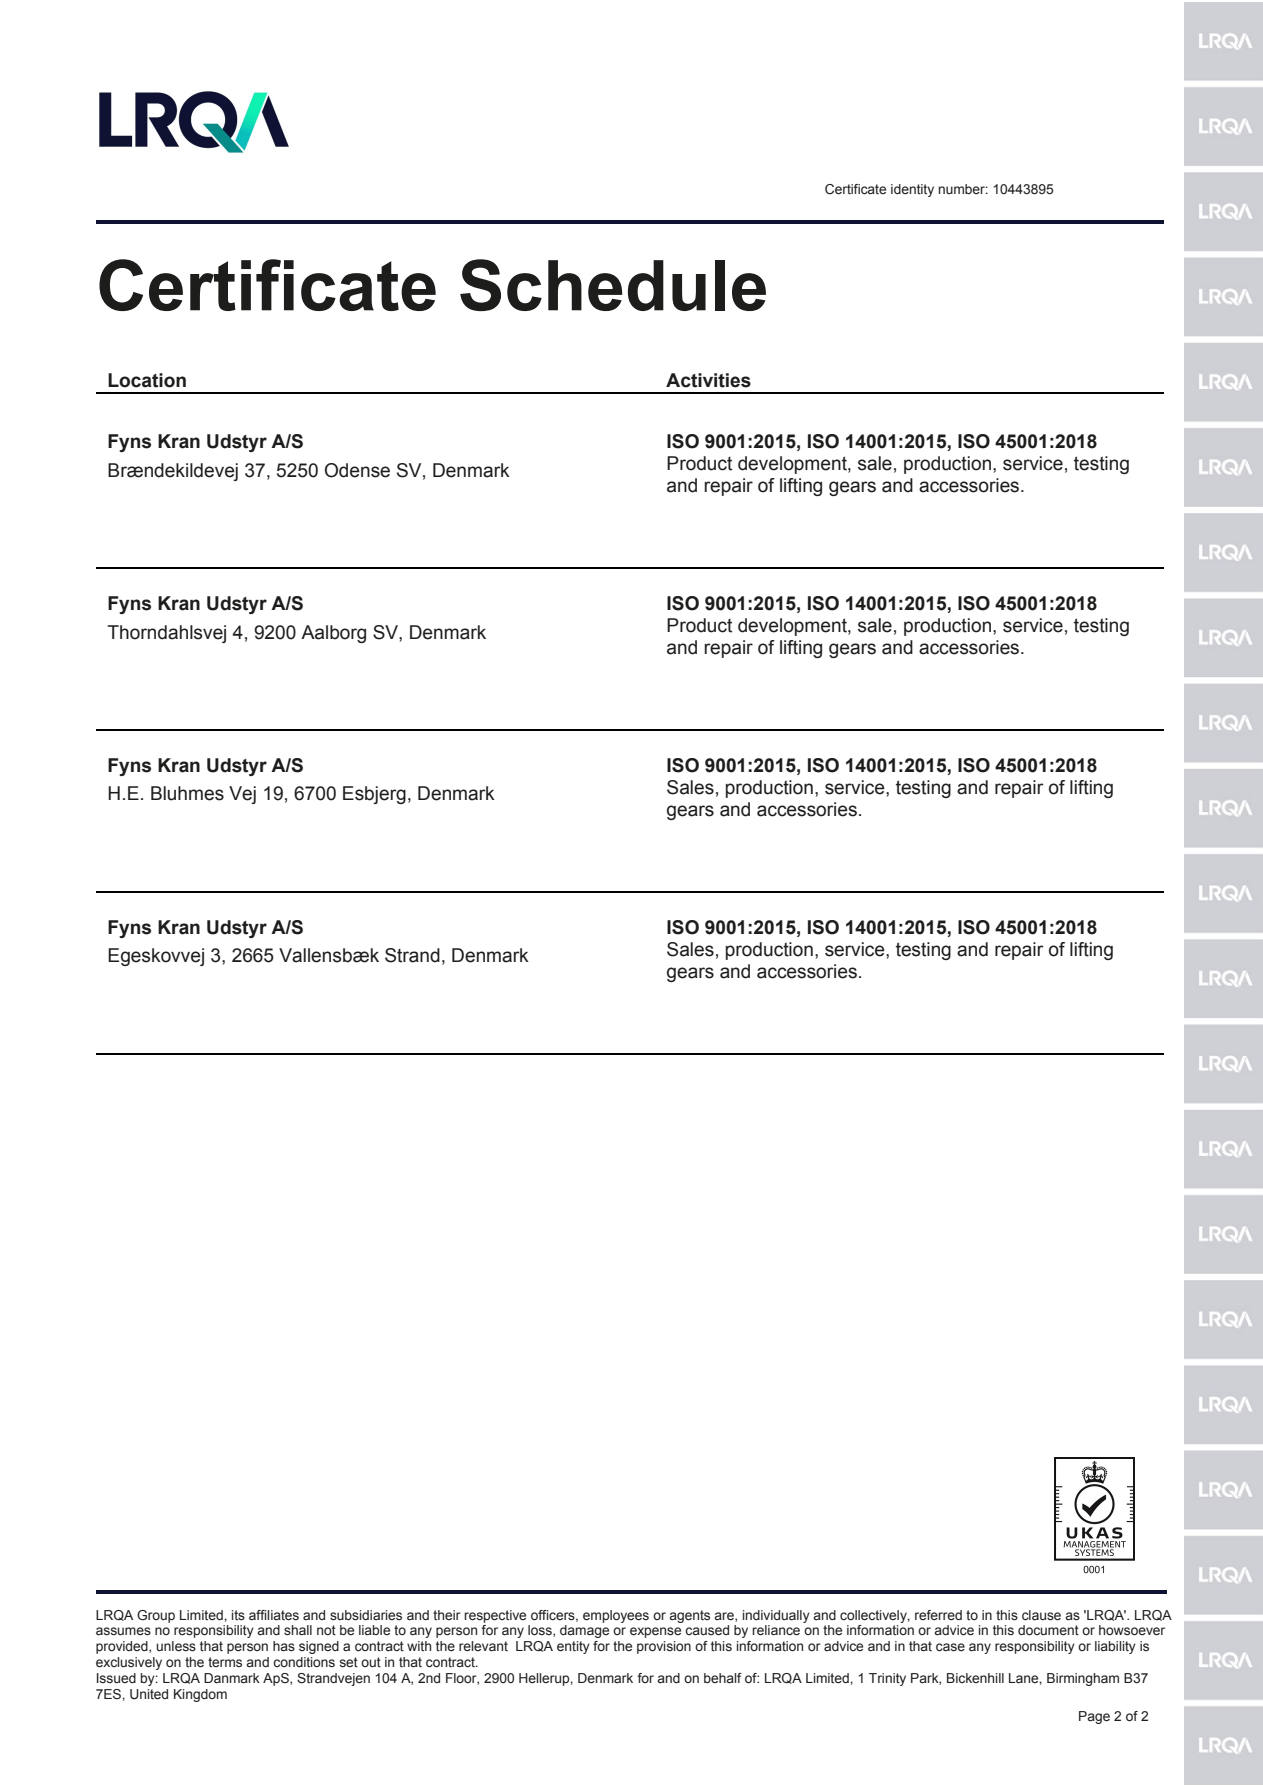  I want to click on agents, so click(689, 1616).
